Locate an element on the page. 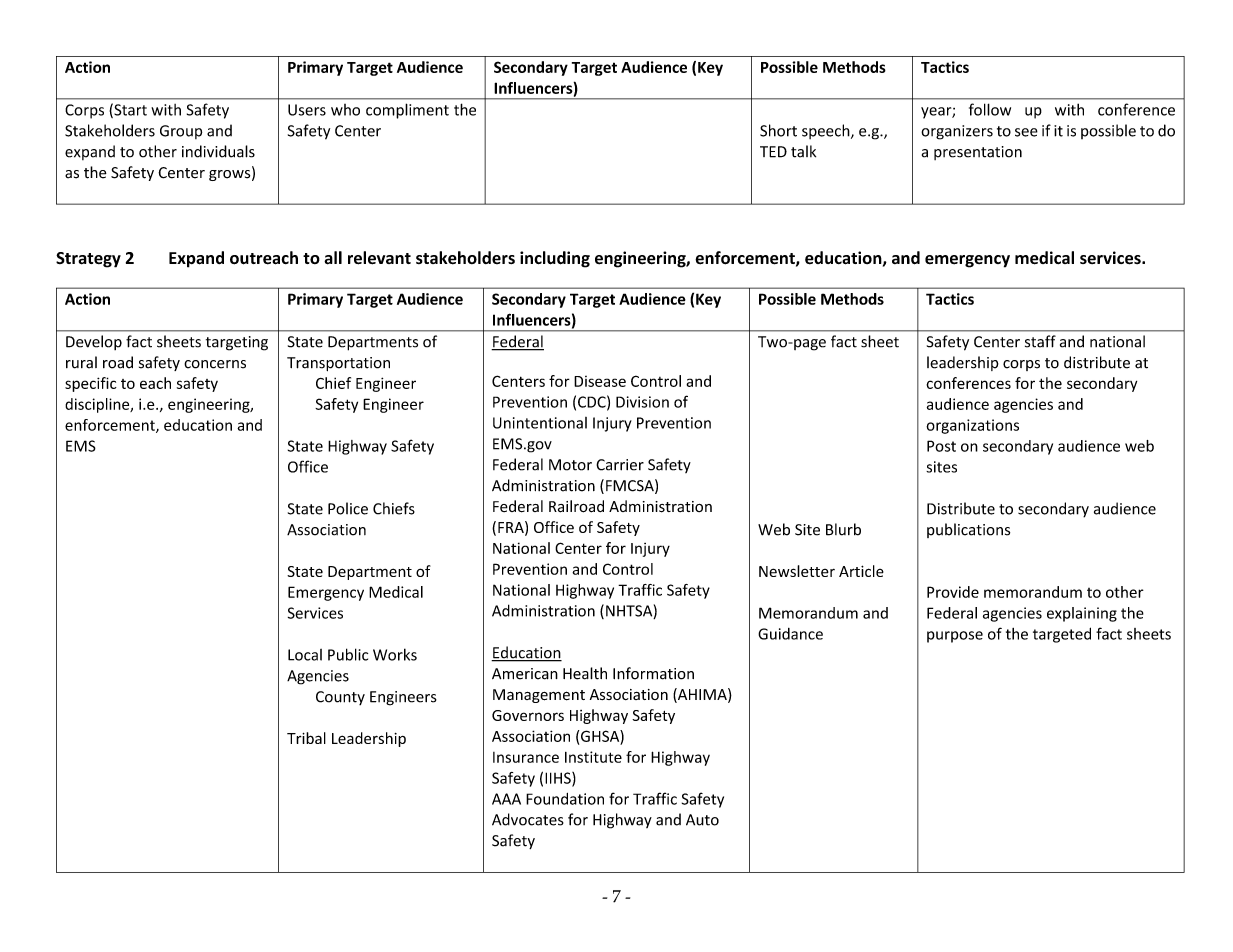 The image size is (1233, 952). concerns is located at coordinates (215, 364).
